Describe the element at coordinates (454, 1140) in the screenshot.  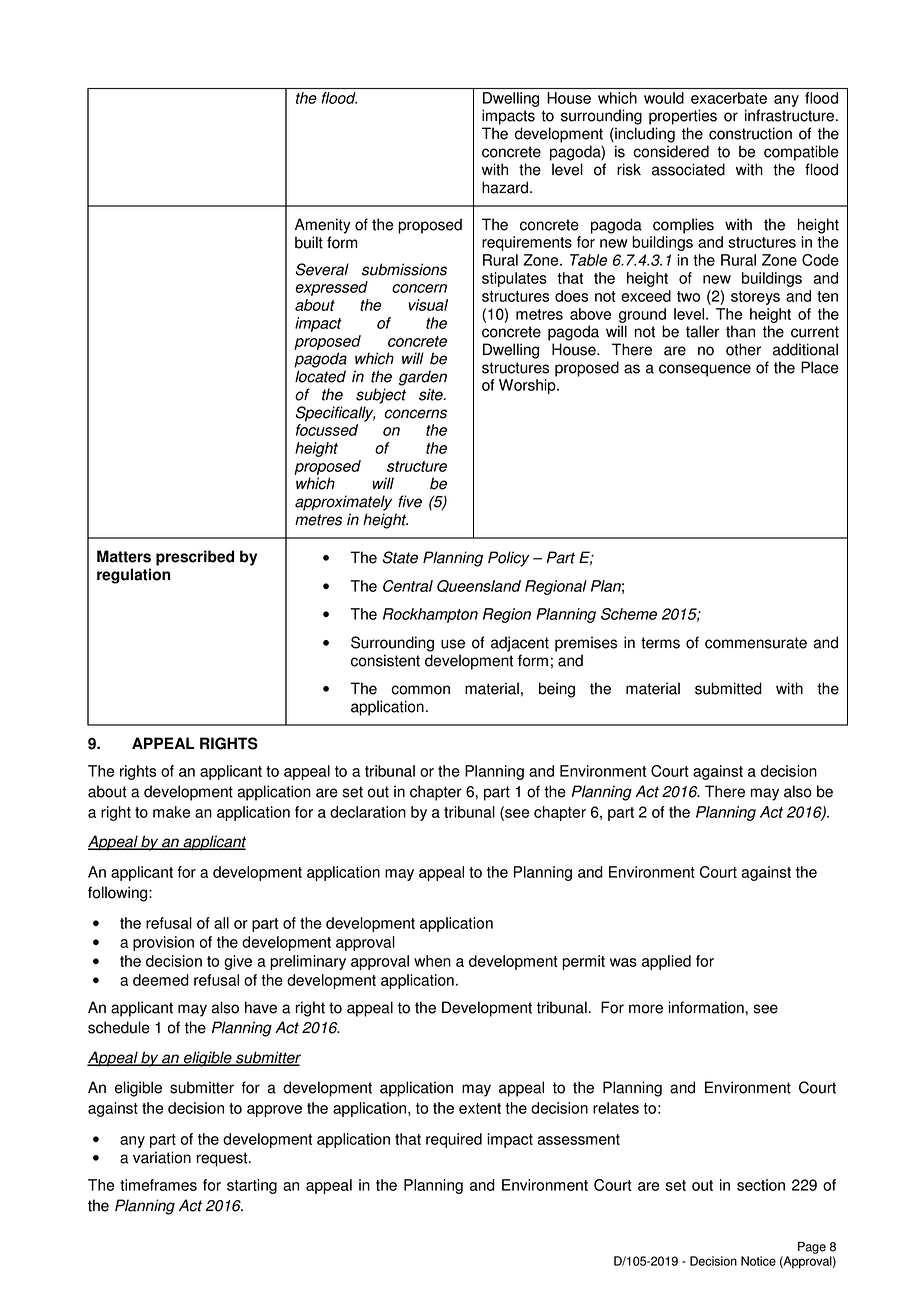
I see `required` at that location.
